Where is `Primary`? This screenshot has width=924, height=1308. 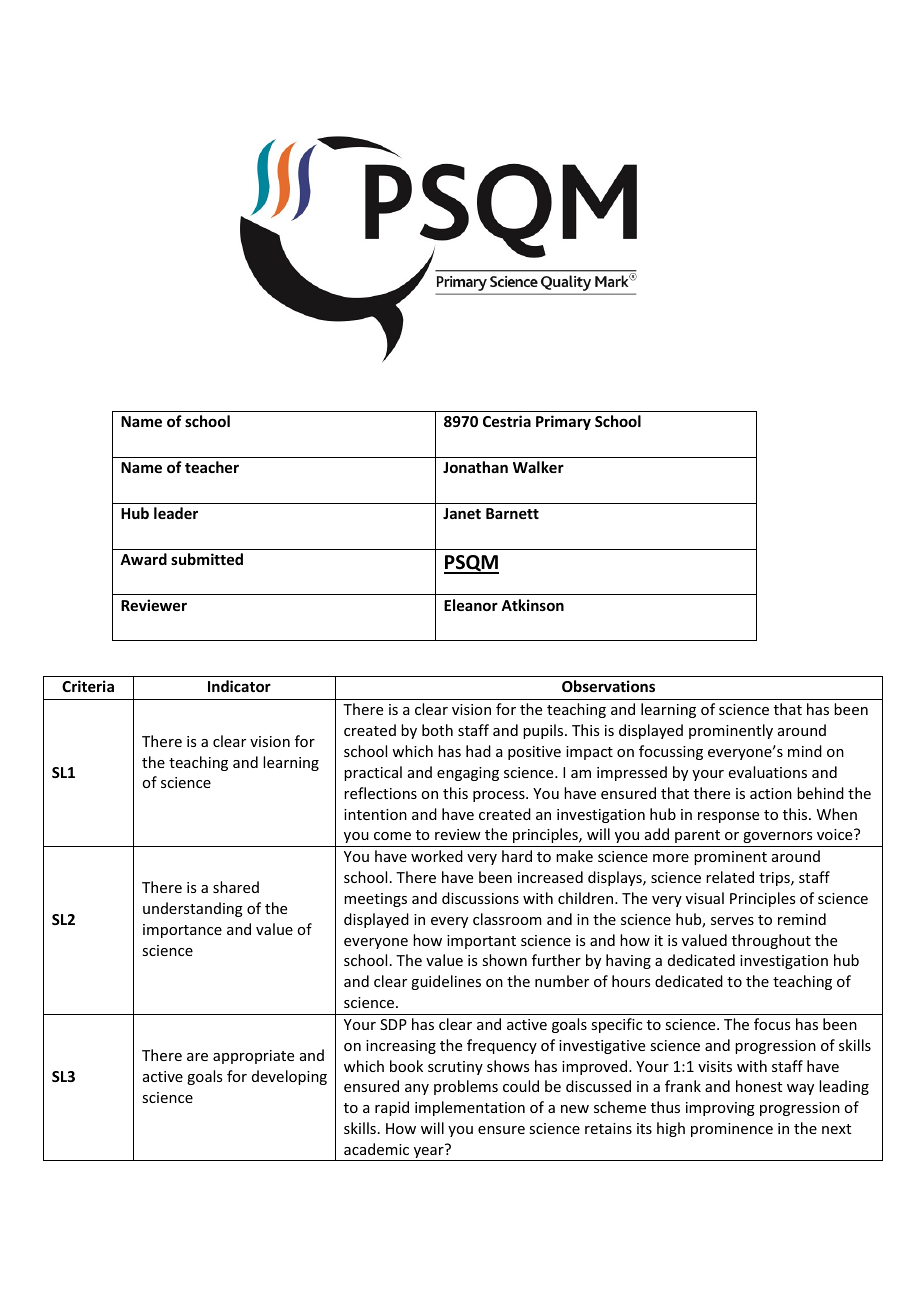 Primary is located at coordinates (563, 422).
